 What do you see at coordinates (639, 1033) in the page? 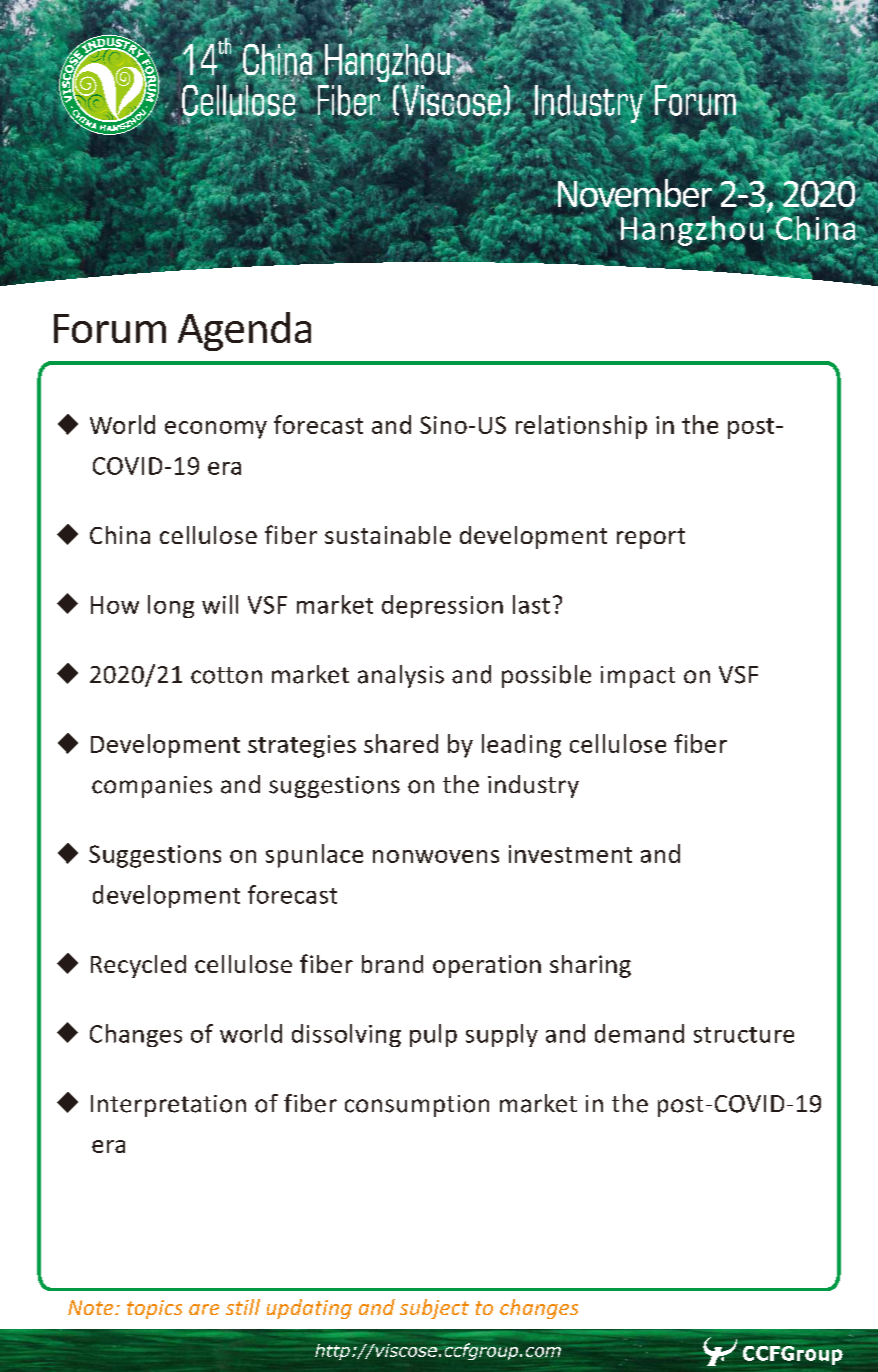
I see `demand` at bounding box center [639, 1033].
